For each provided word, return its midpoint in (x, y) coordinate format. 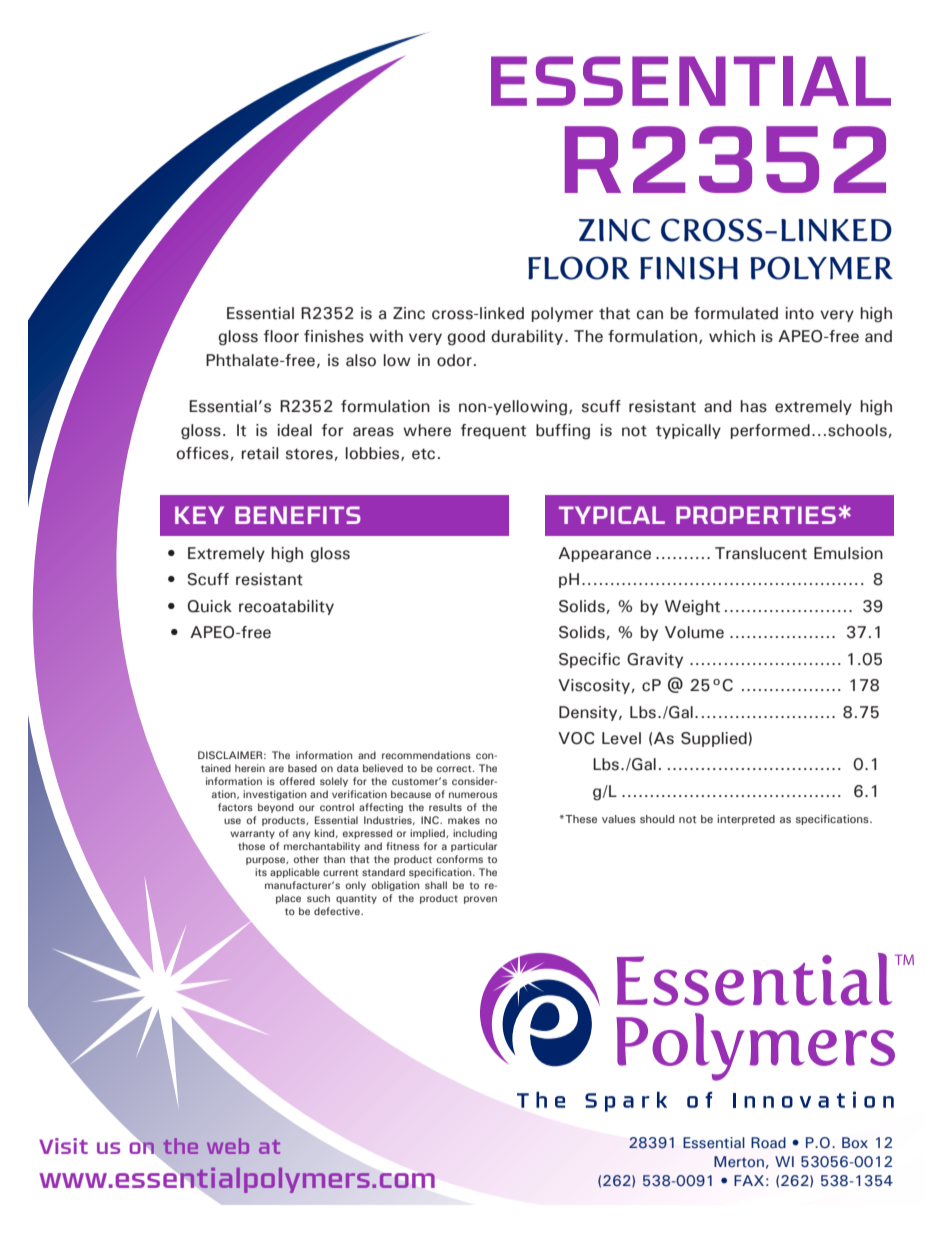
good (466, 338)
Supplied (714, 739)
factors (235, 807)
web (228, 1146)
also (361, 360)
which (732, 336)
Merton (739, 1162)
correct (455, 768)
